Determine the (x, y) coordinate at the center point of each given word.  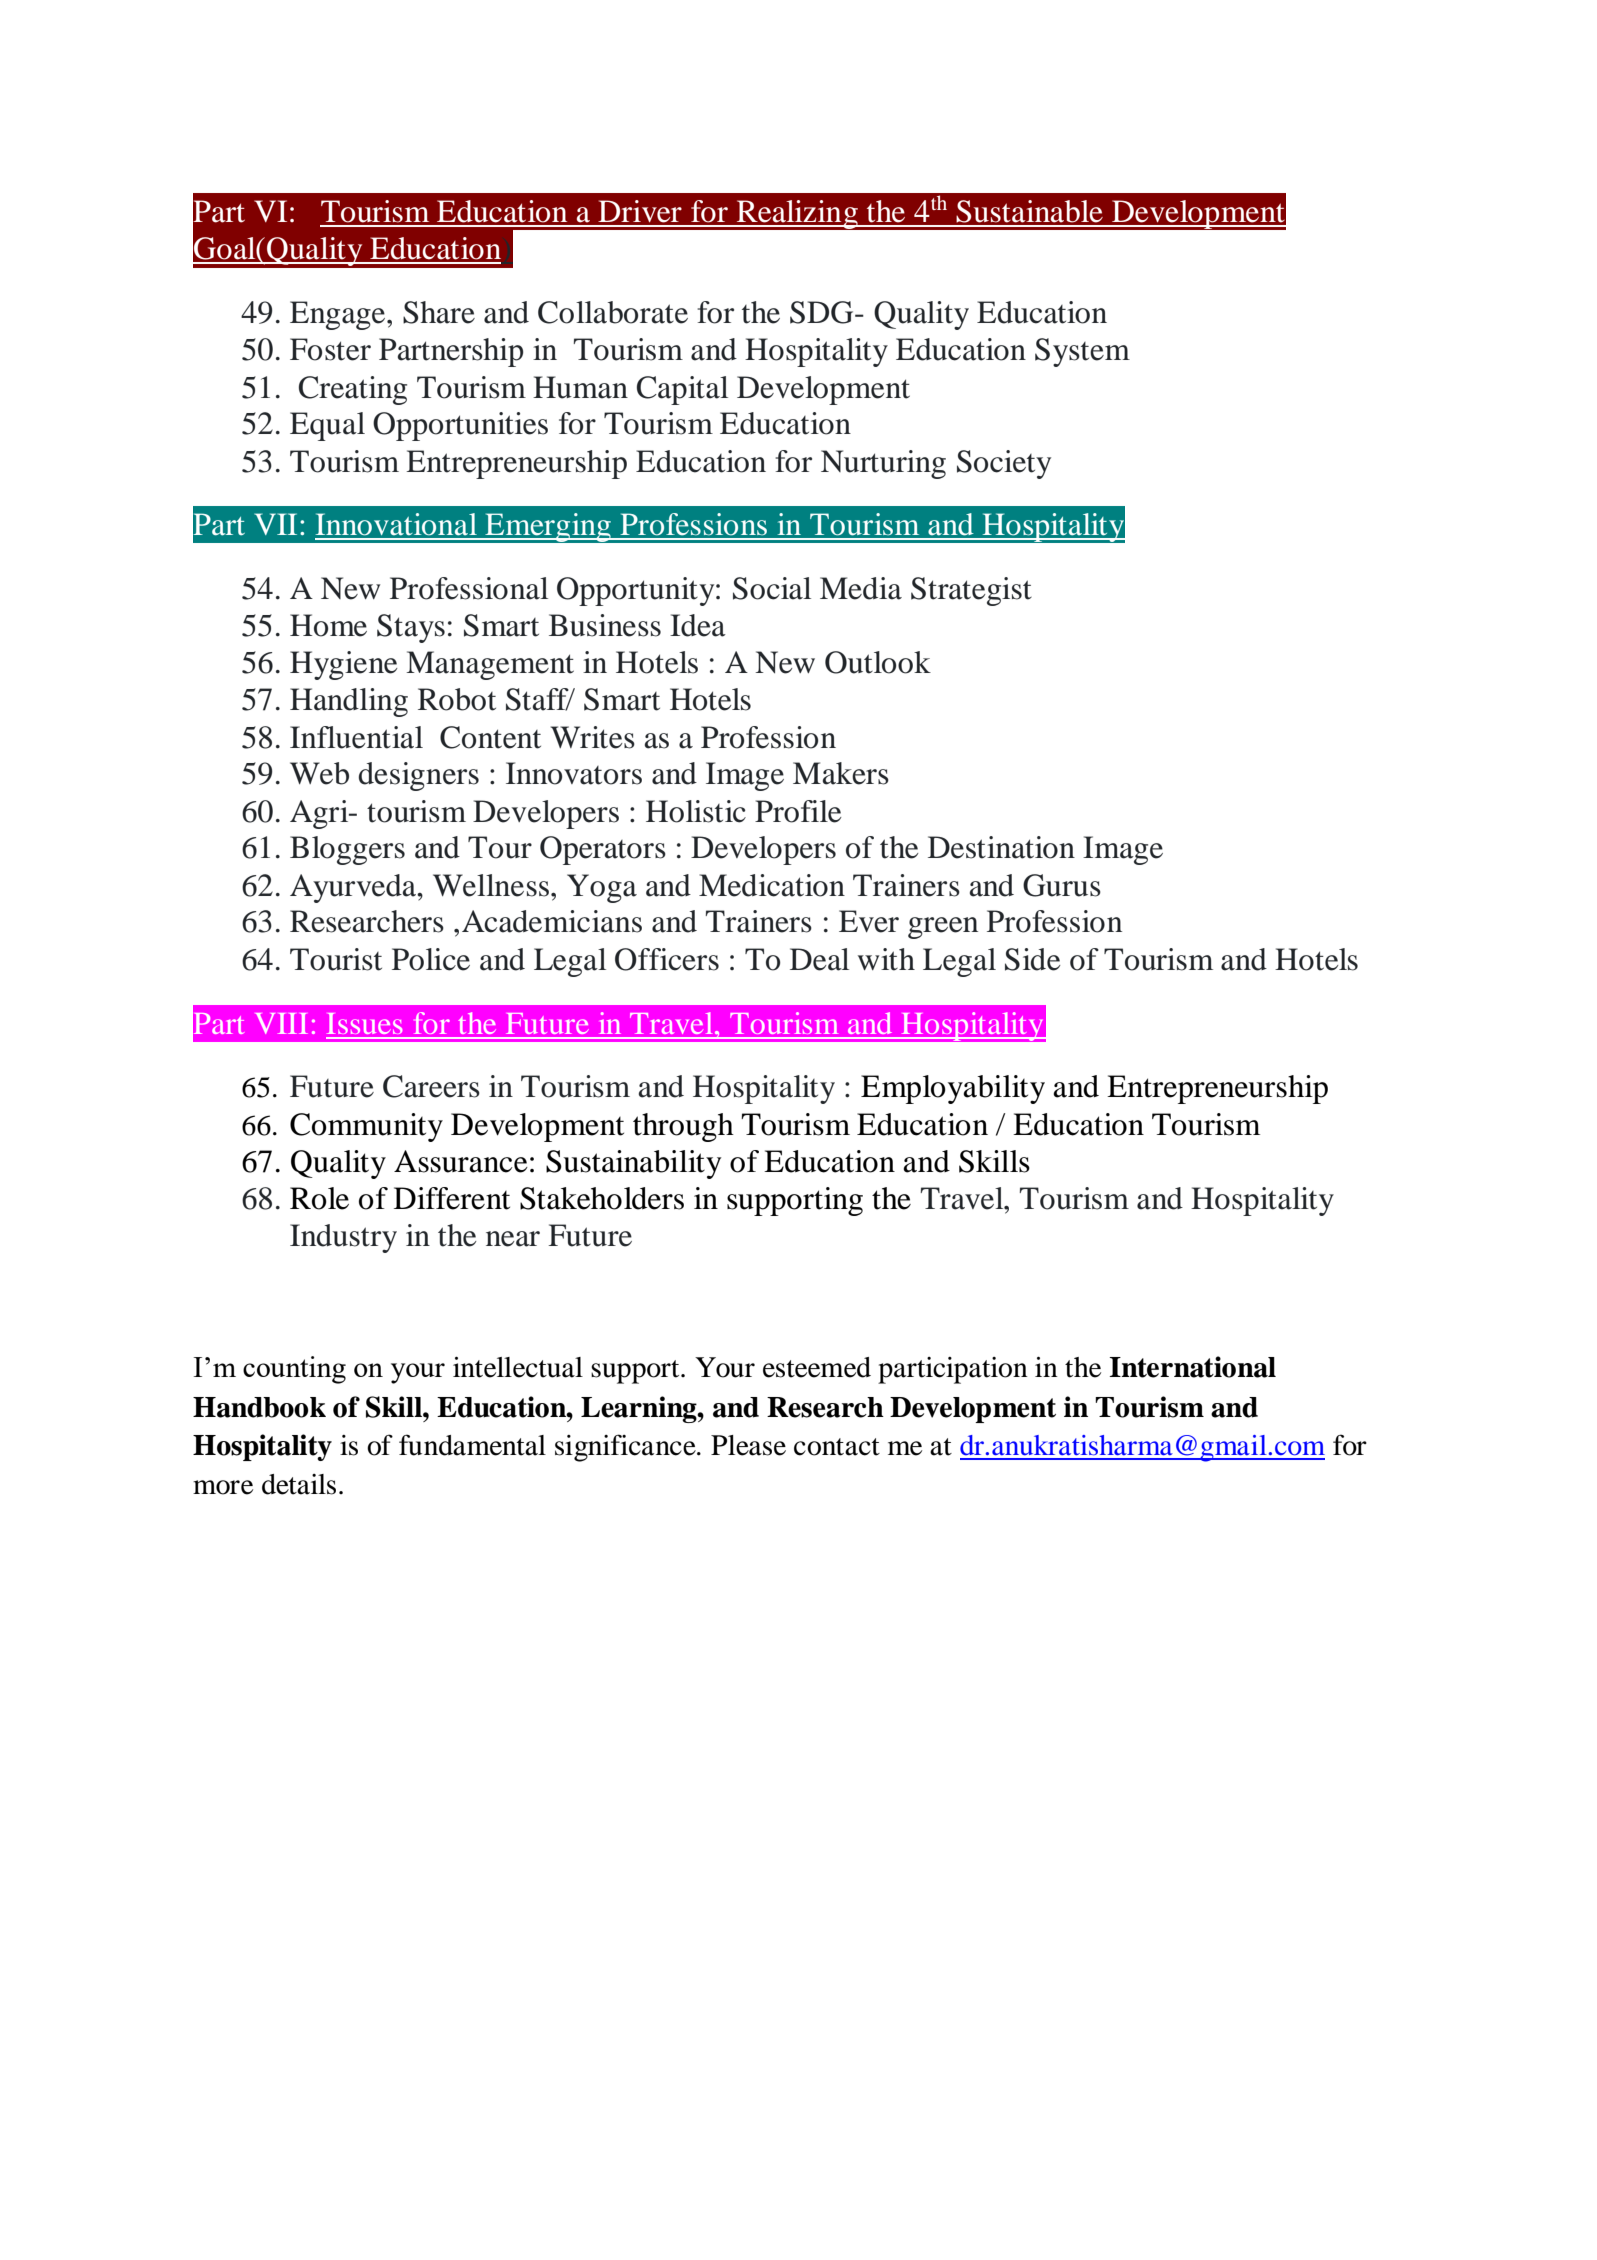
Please (748, 1445)
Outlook (878, 662)
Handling (349, 702)
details (299, 1484)
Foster (330, 349)
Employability (953, 1089)
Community (366, 1127)
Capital (682, 390)
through (683, 1127)
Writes (593, 737)
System (1082, 352)
